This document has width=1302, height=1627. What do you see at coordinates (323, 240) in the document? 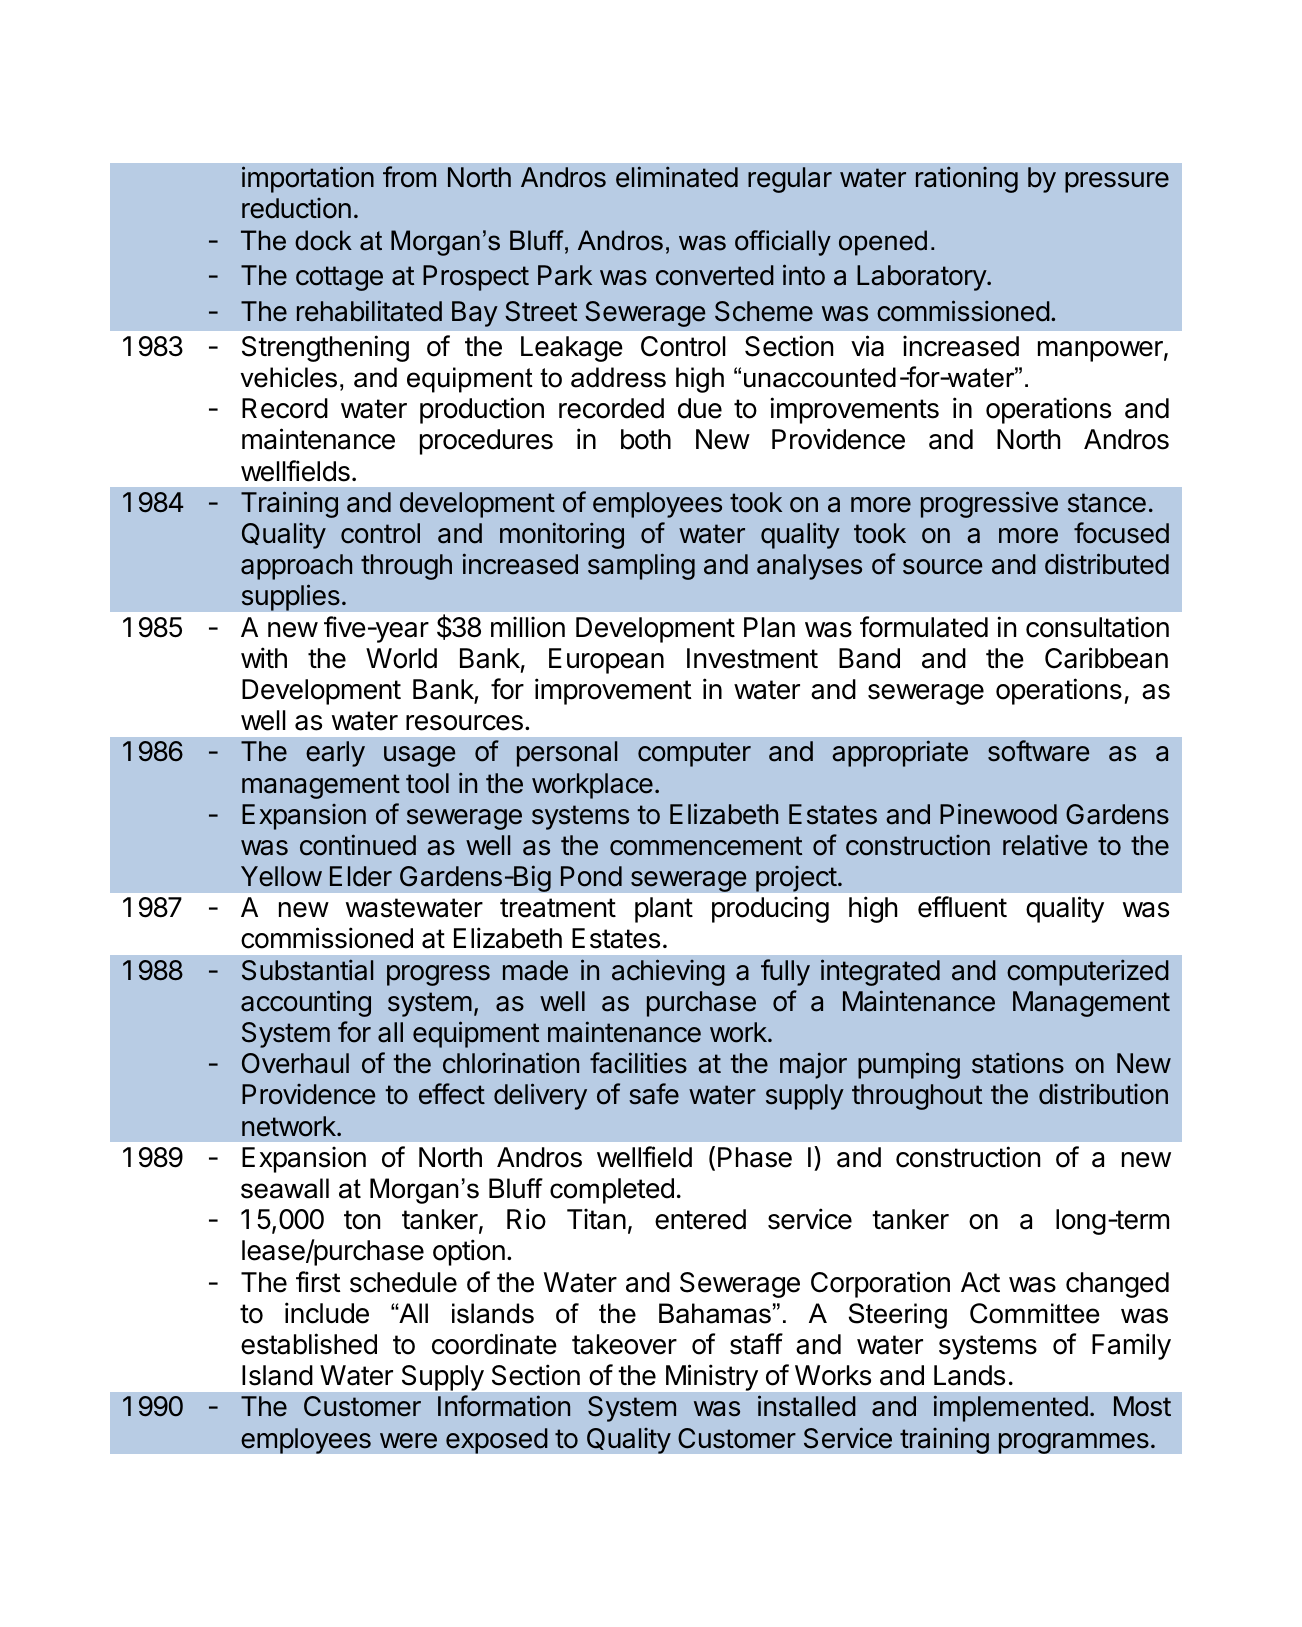
I see `dock` at bounding box center [323, 240].
